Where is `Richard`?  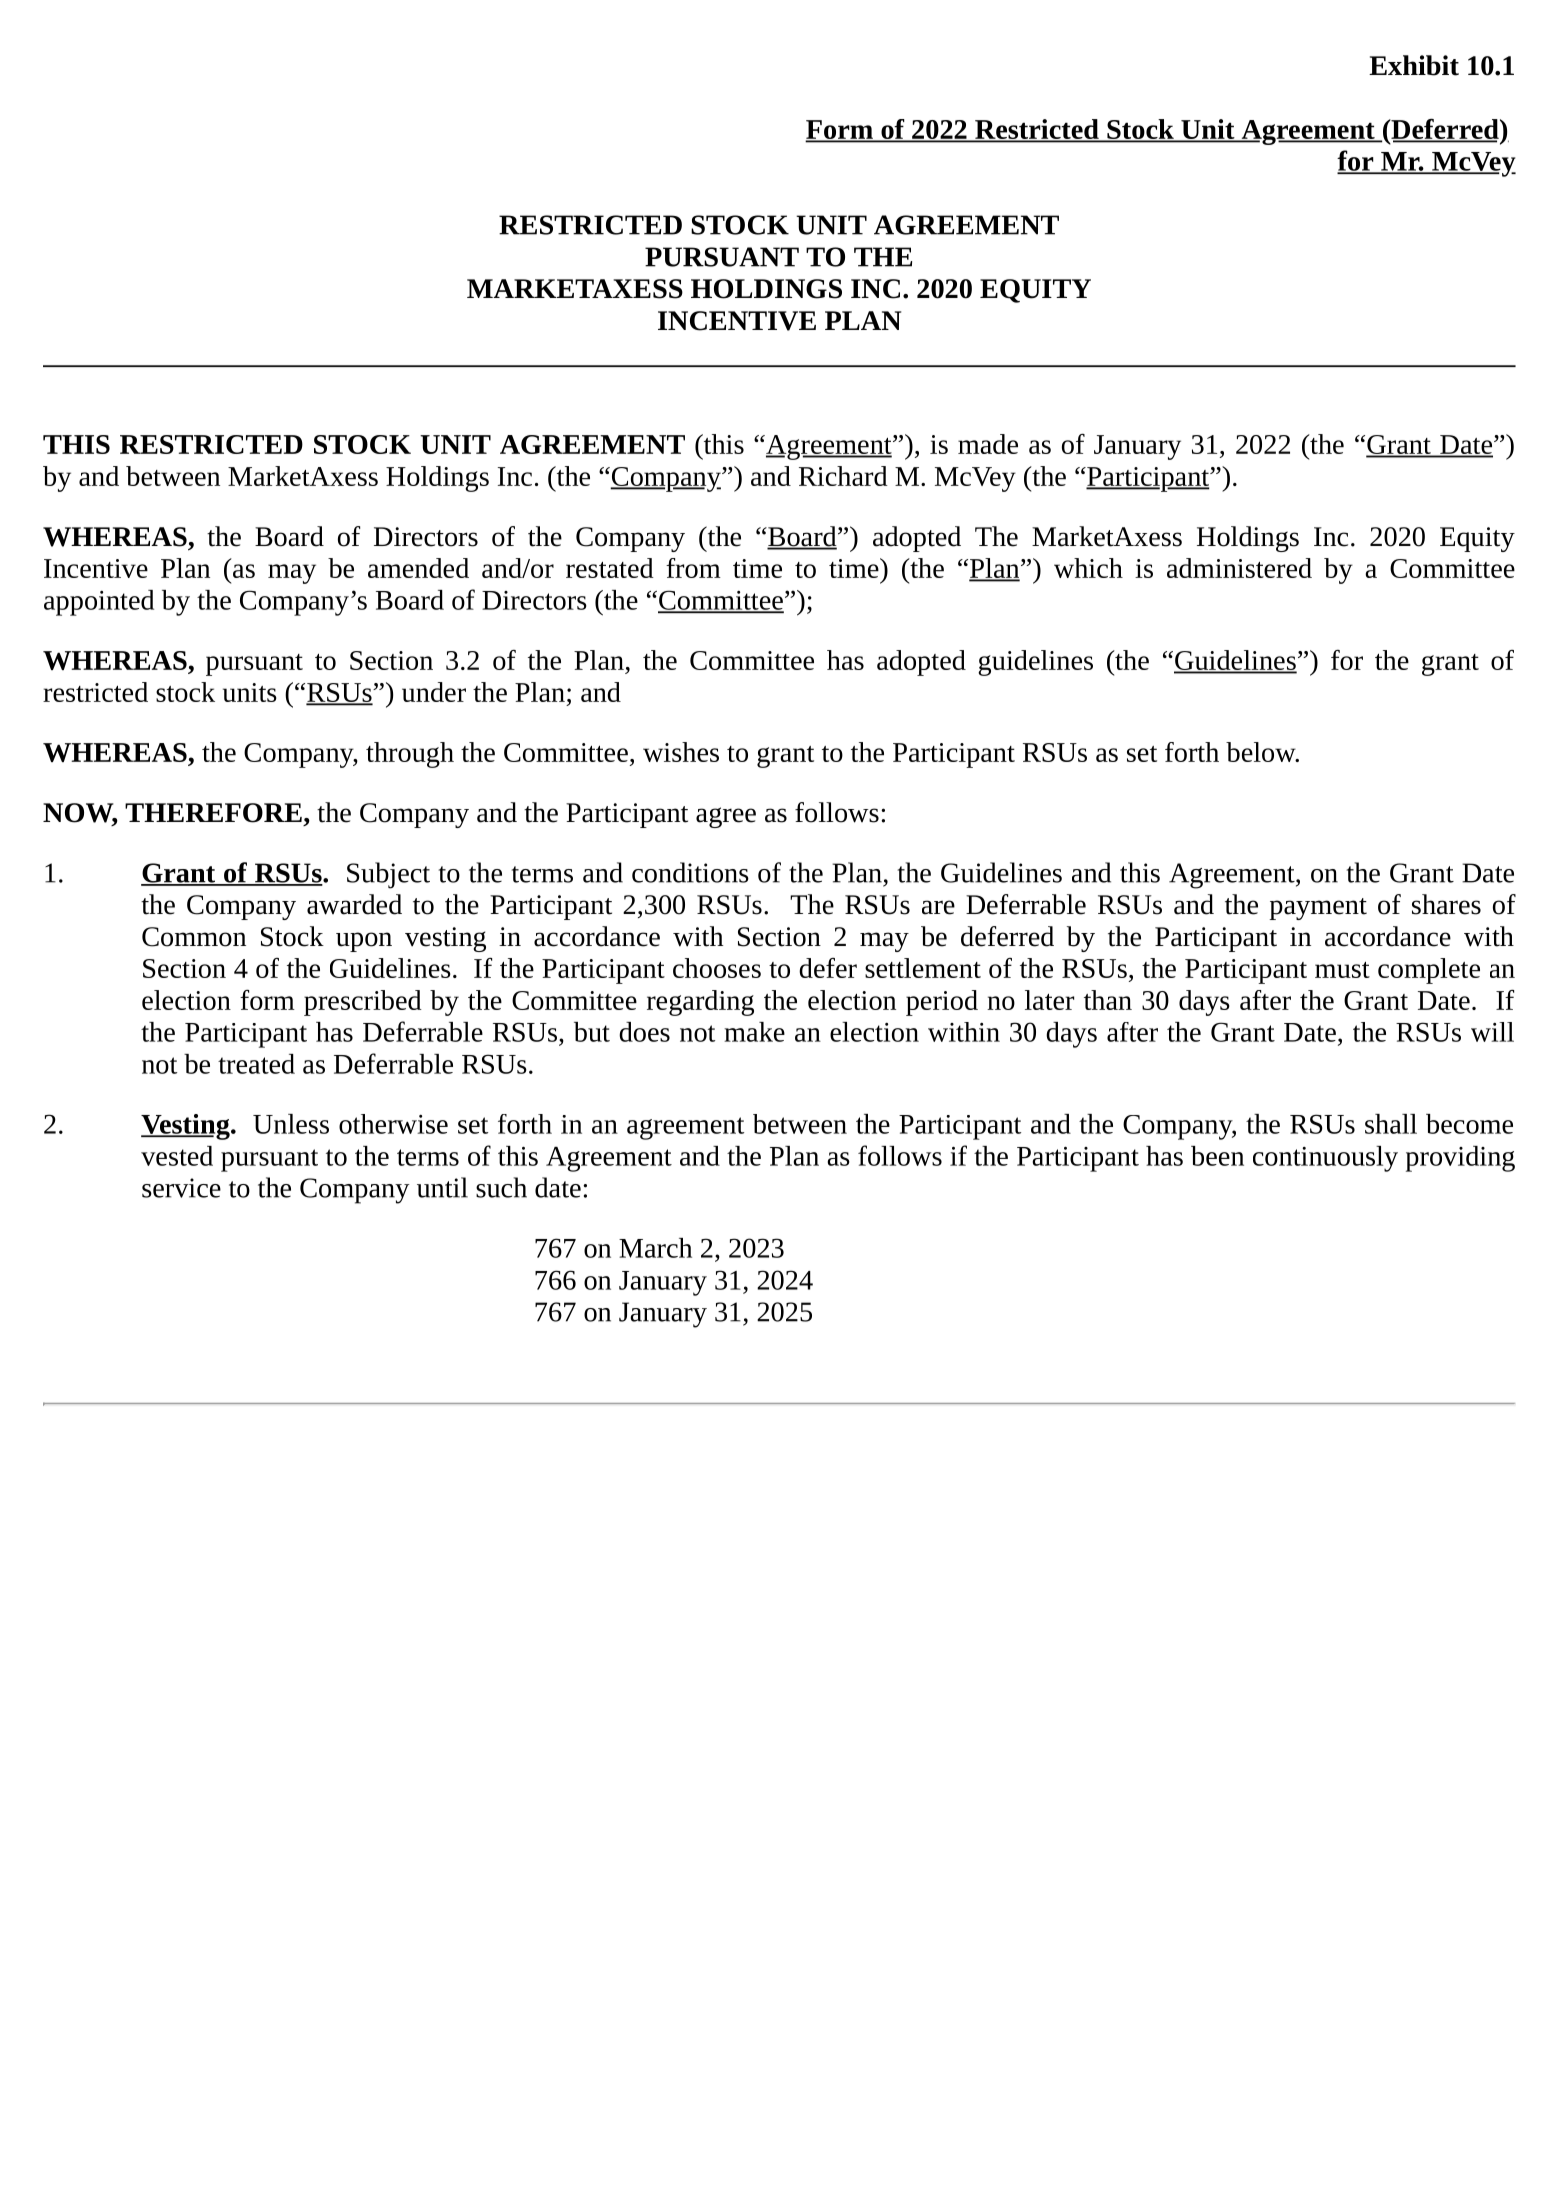
Richard is located at coordinates (843, 476).
